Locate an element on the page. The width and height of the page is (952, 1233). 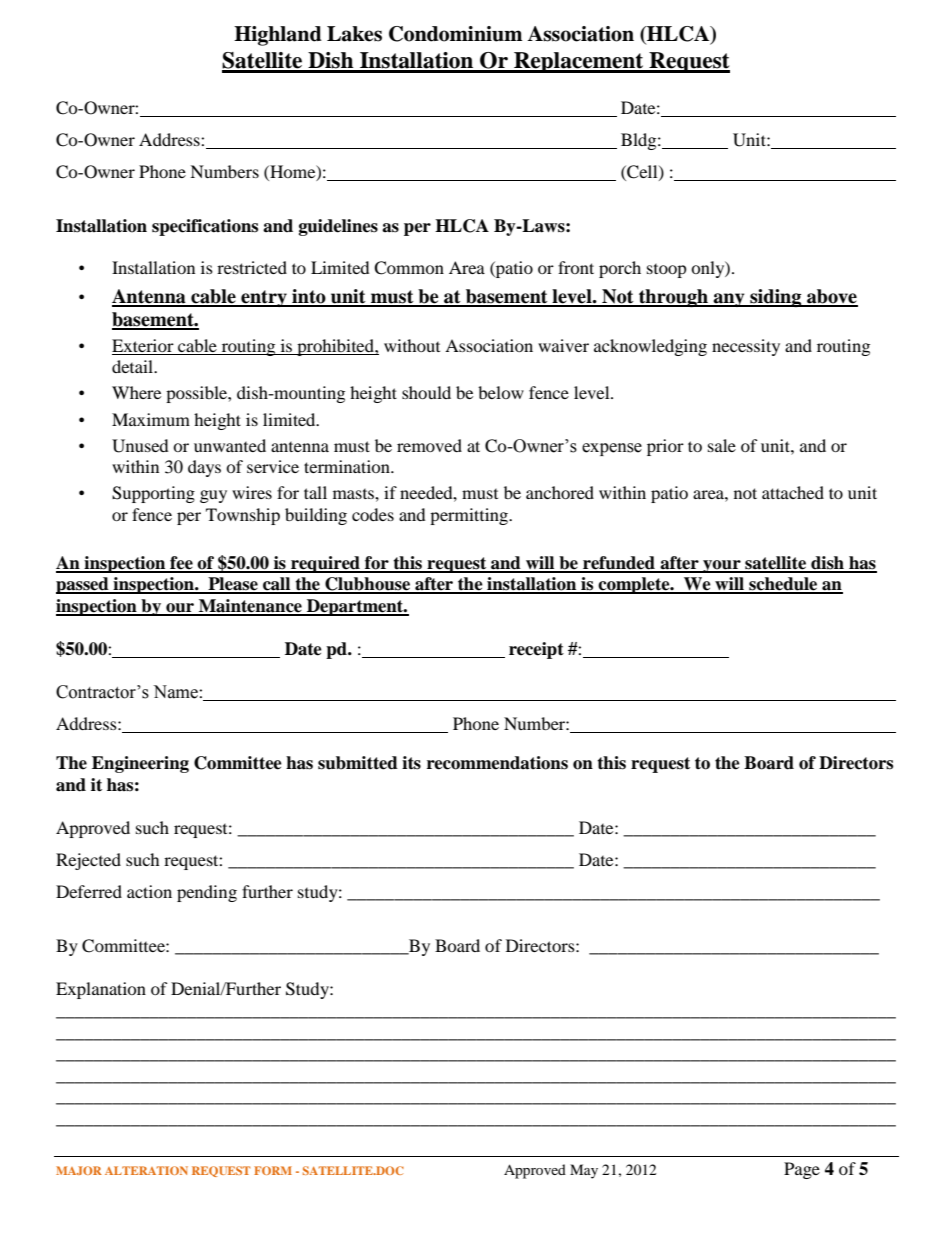
recommendations is located at coordinates (497, 763).
